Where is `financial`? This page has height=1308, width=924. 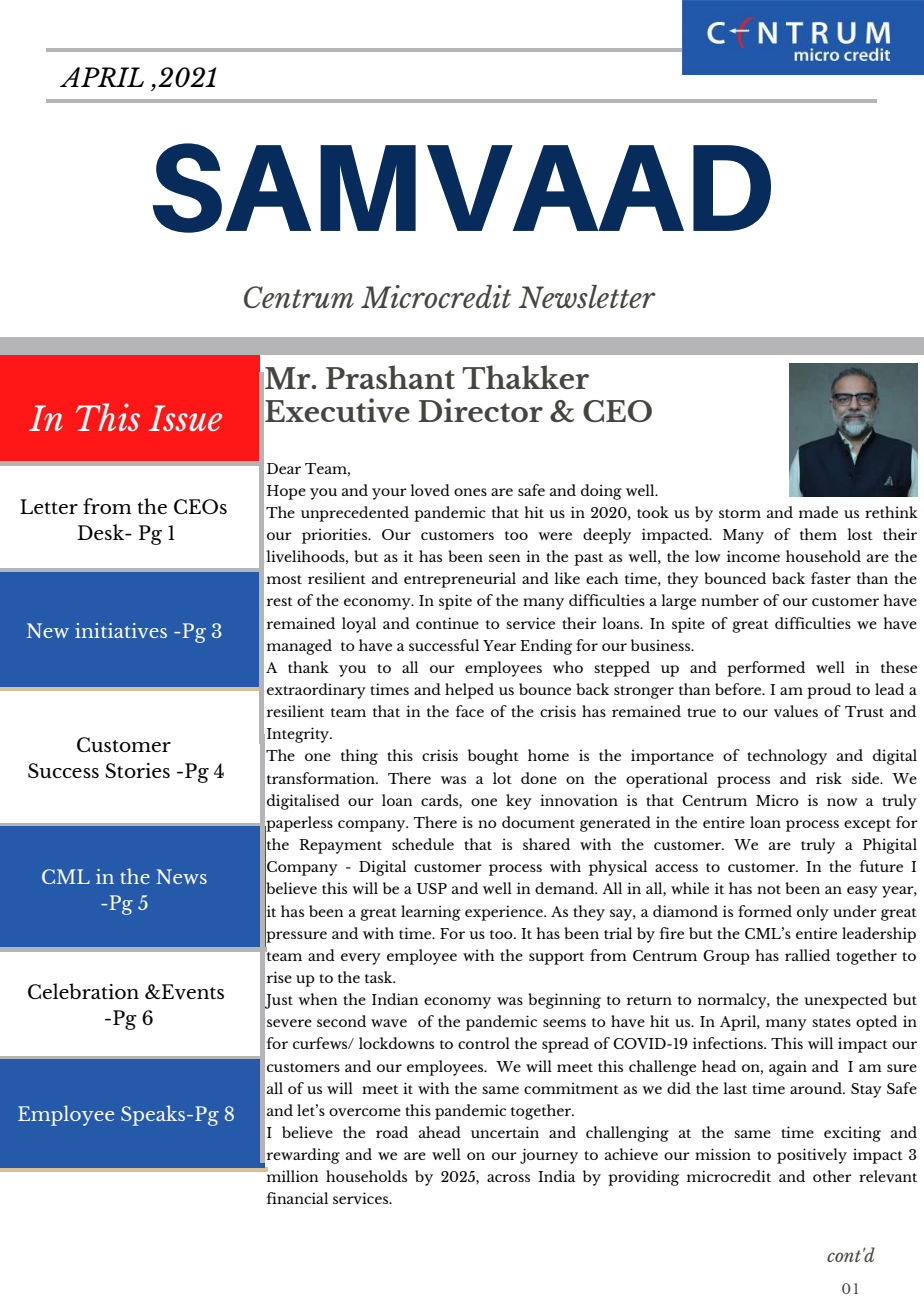 financial is located at coordinates (297, 1198).
